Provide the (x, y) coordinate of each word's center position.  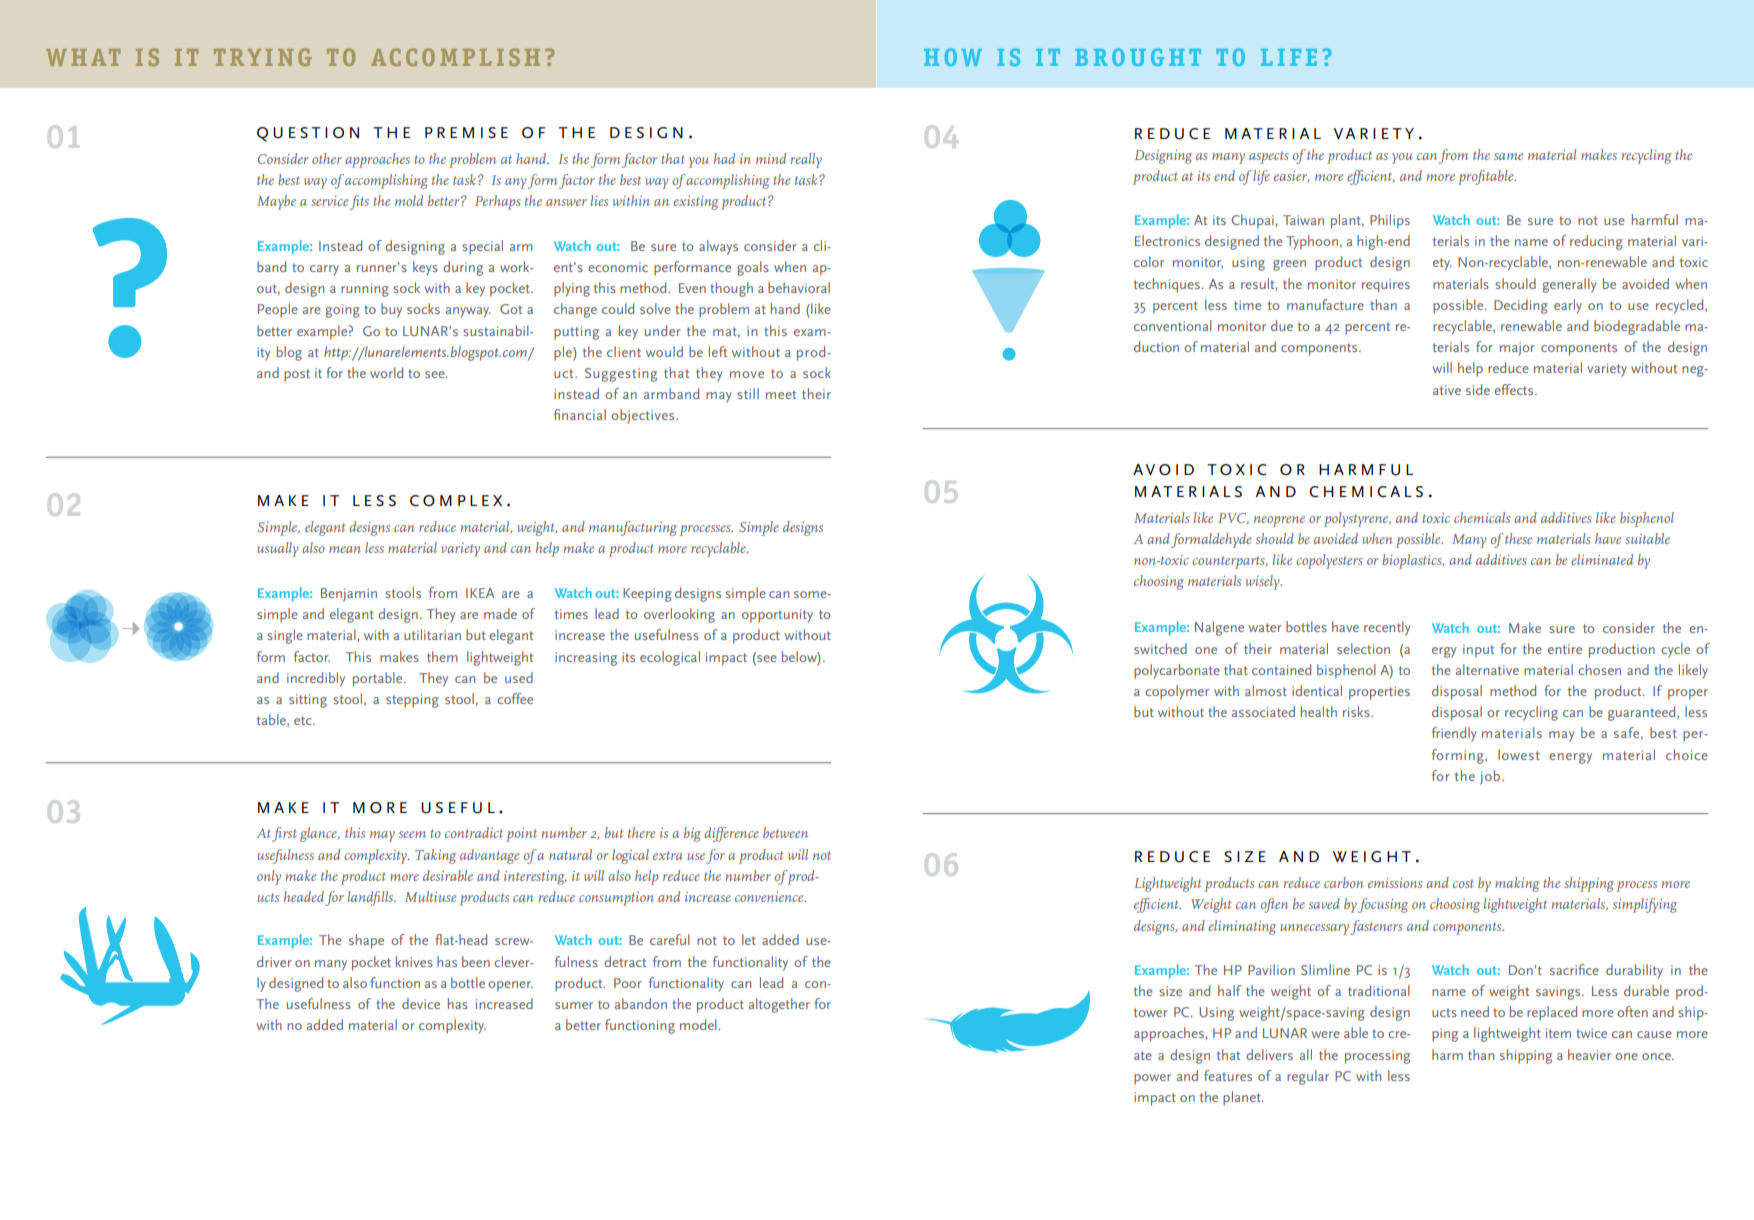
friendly (1454, 734)
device (421, 1003)
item (1558, 1033)
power (1152, 1079)
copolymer (1177, 692)
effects (1515, 389)
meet (781, 394)
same (1508, 156)
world (386, 372)
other (327, 158)
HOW (953, 57)
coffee (515, 698)
